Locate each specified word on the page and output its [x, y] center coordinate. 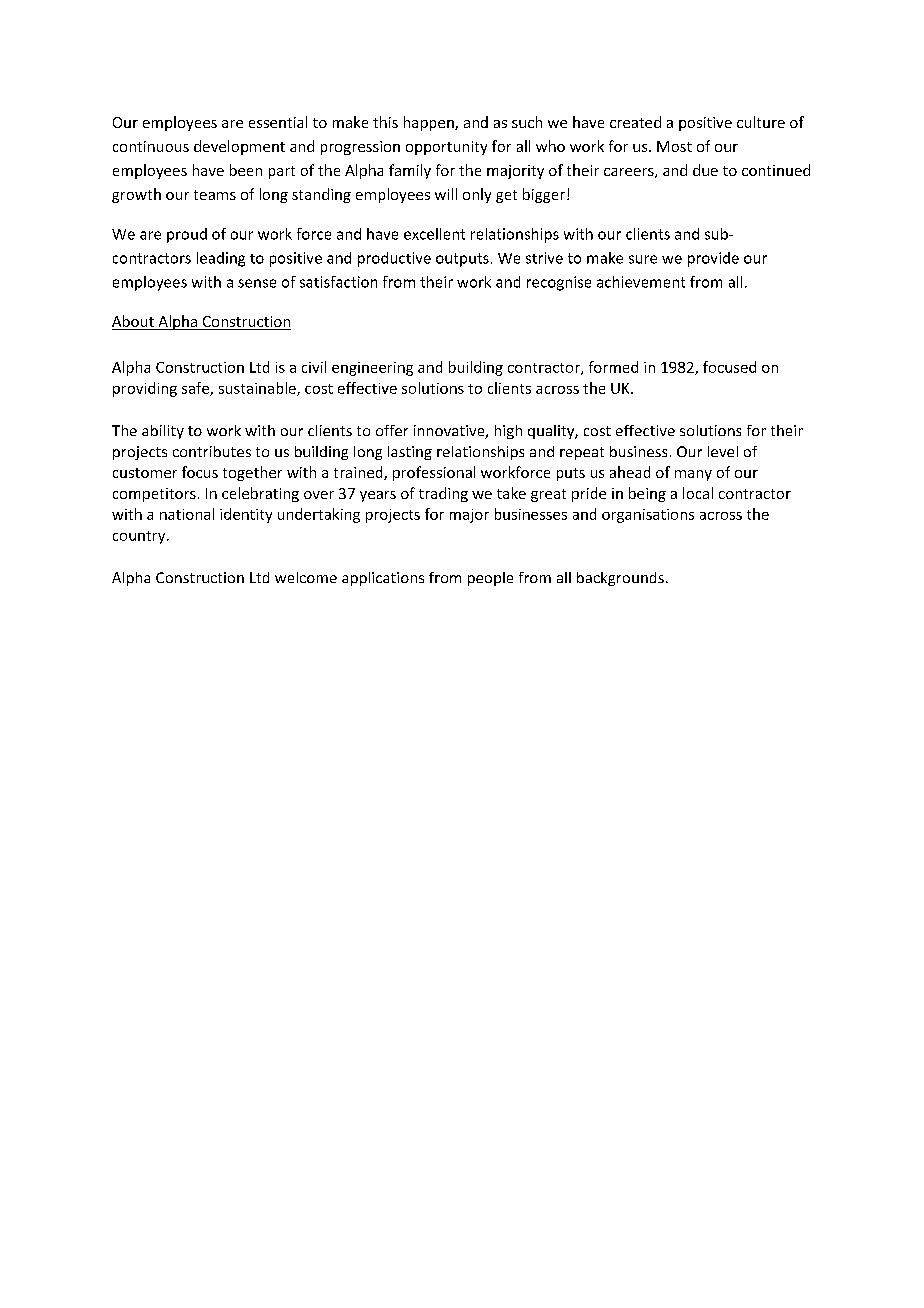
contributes [212, 451]
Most [674, 146]
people [490, 579]
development [239, 147]
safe [196, 389]
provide [713, 259]
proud [187, 235]
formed [613, 367]
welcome [306, 577]
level [723, 451]
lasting [410, 453]
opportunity [446, 148]
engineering [372, 369]
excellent [434, 234]
